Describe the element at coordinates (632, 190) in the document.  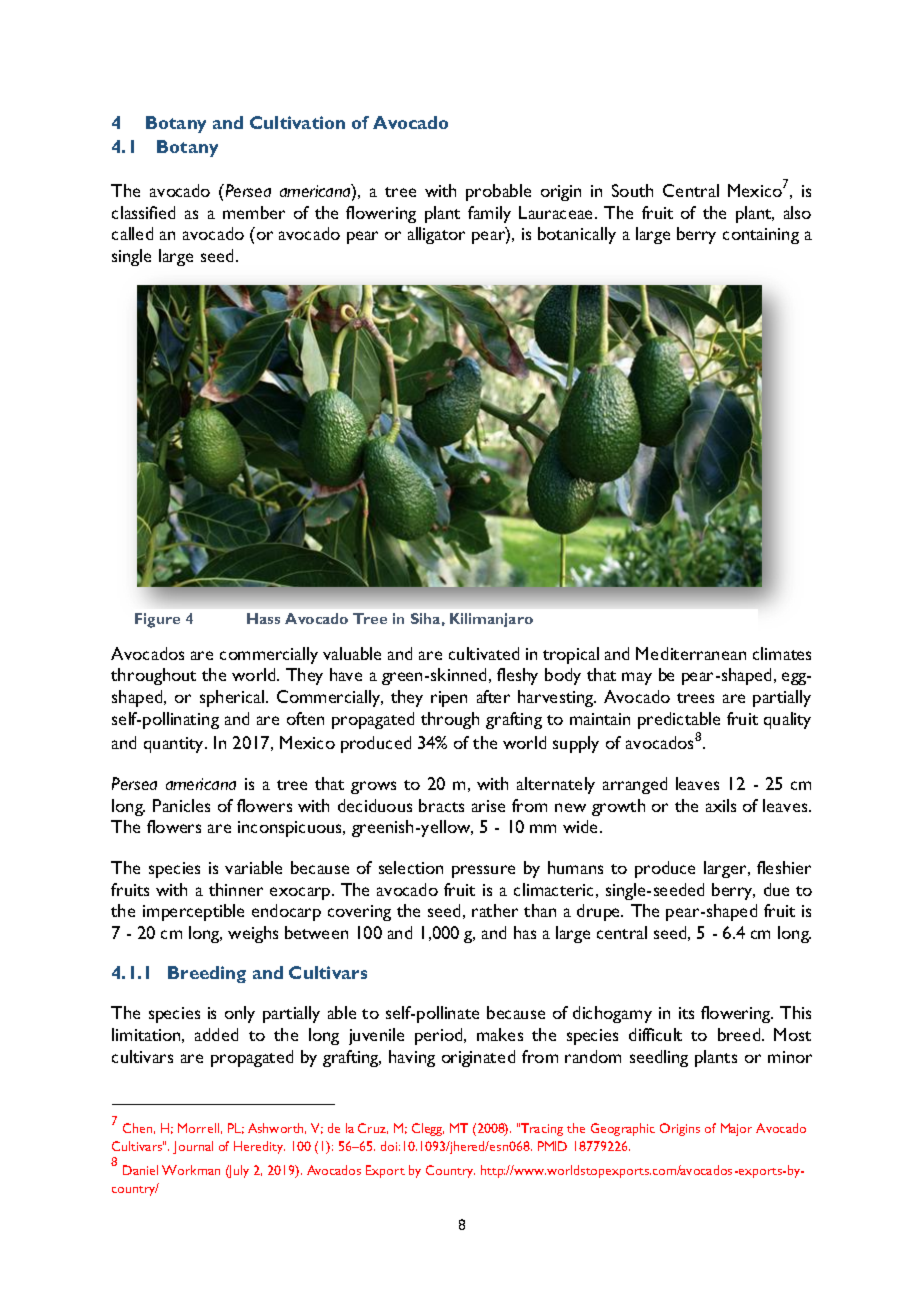
I see `South` at that location.
